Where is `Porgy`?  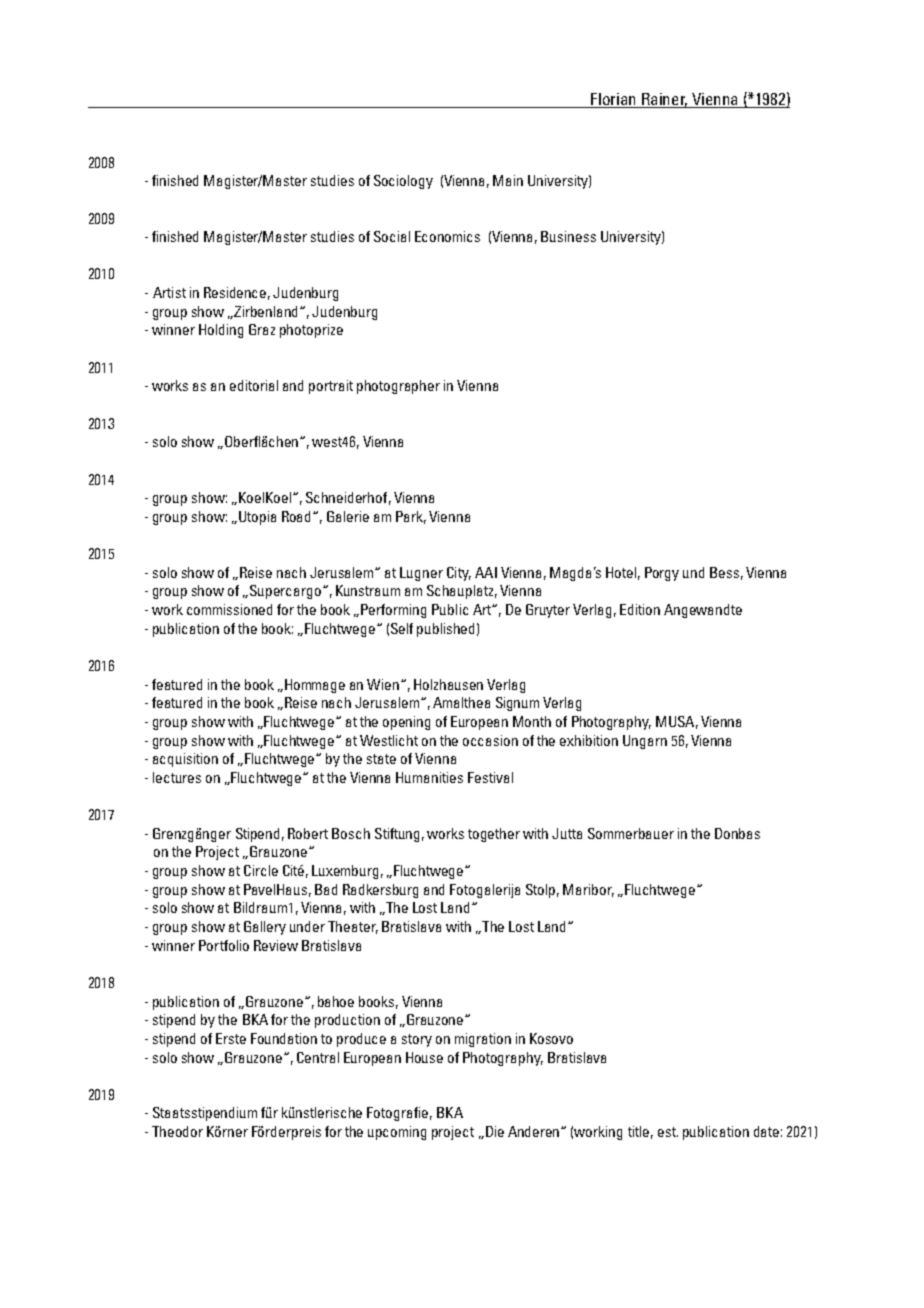 Porgy is located at coordinates (662, 574).
